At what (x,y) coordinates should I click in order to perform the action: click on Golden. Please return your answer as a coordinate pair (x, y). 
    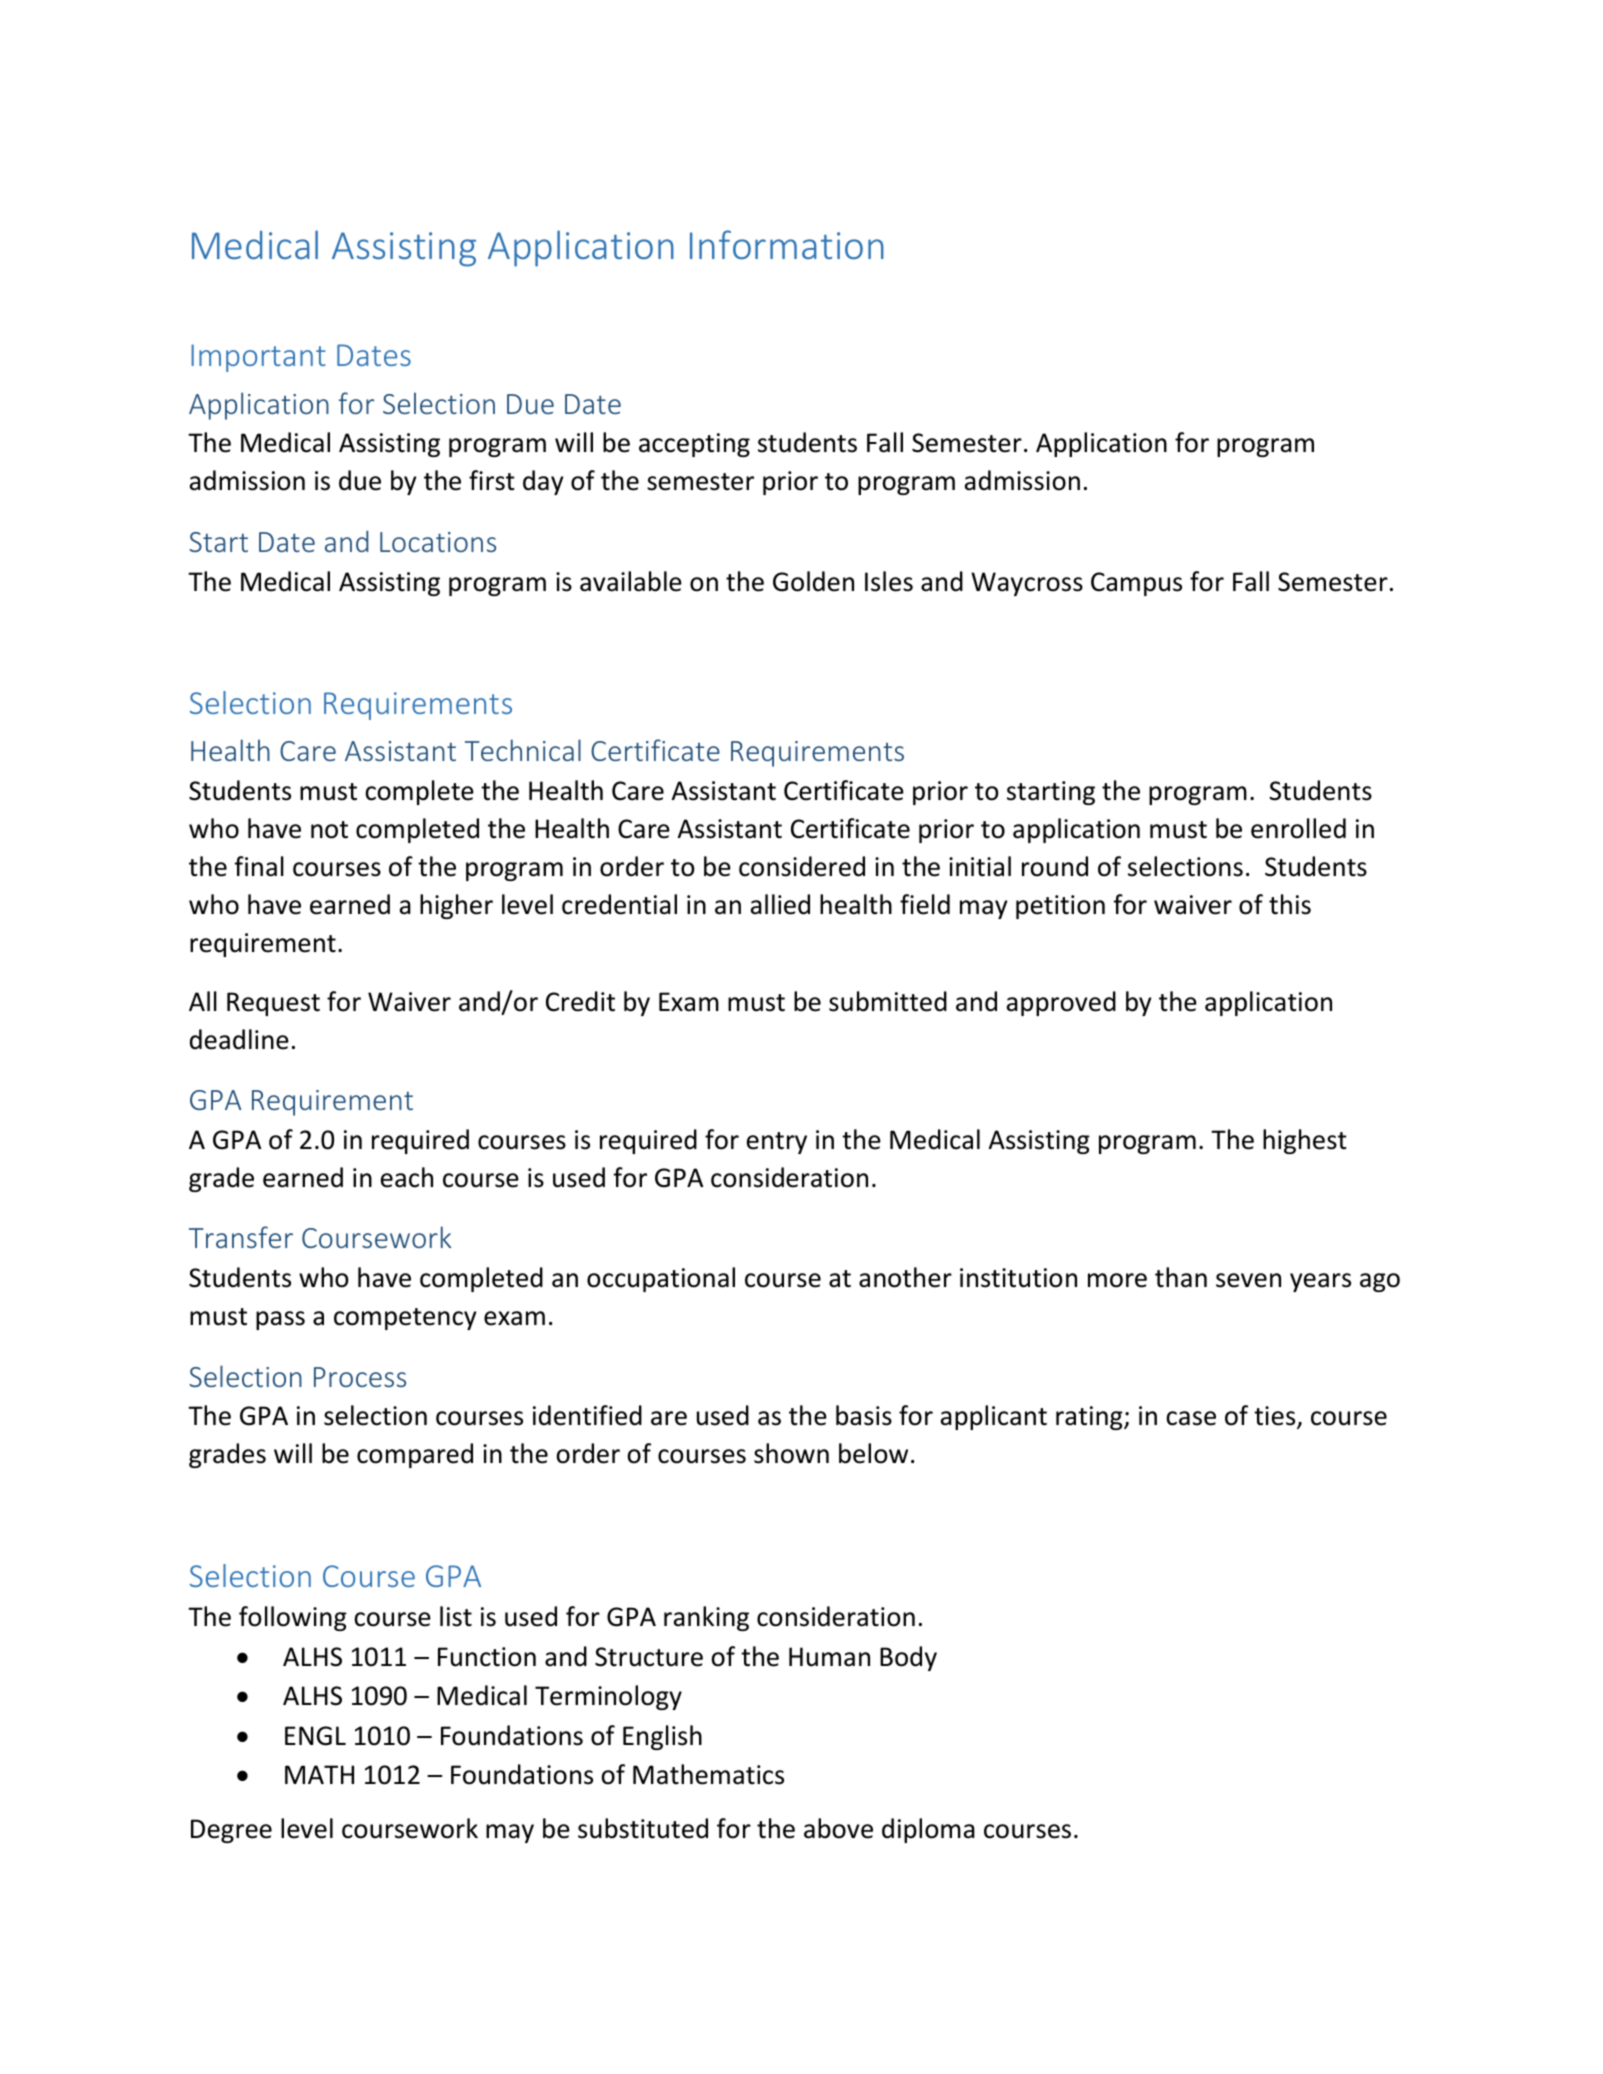
    Looking at the image, I should click on (813, 581).
